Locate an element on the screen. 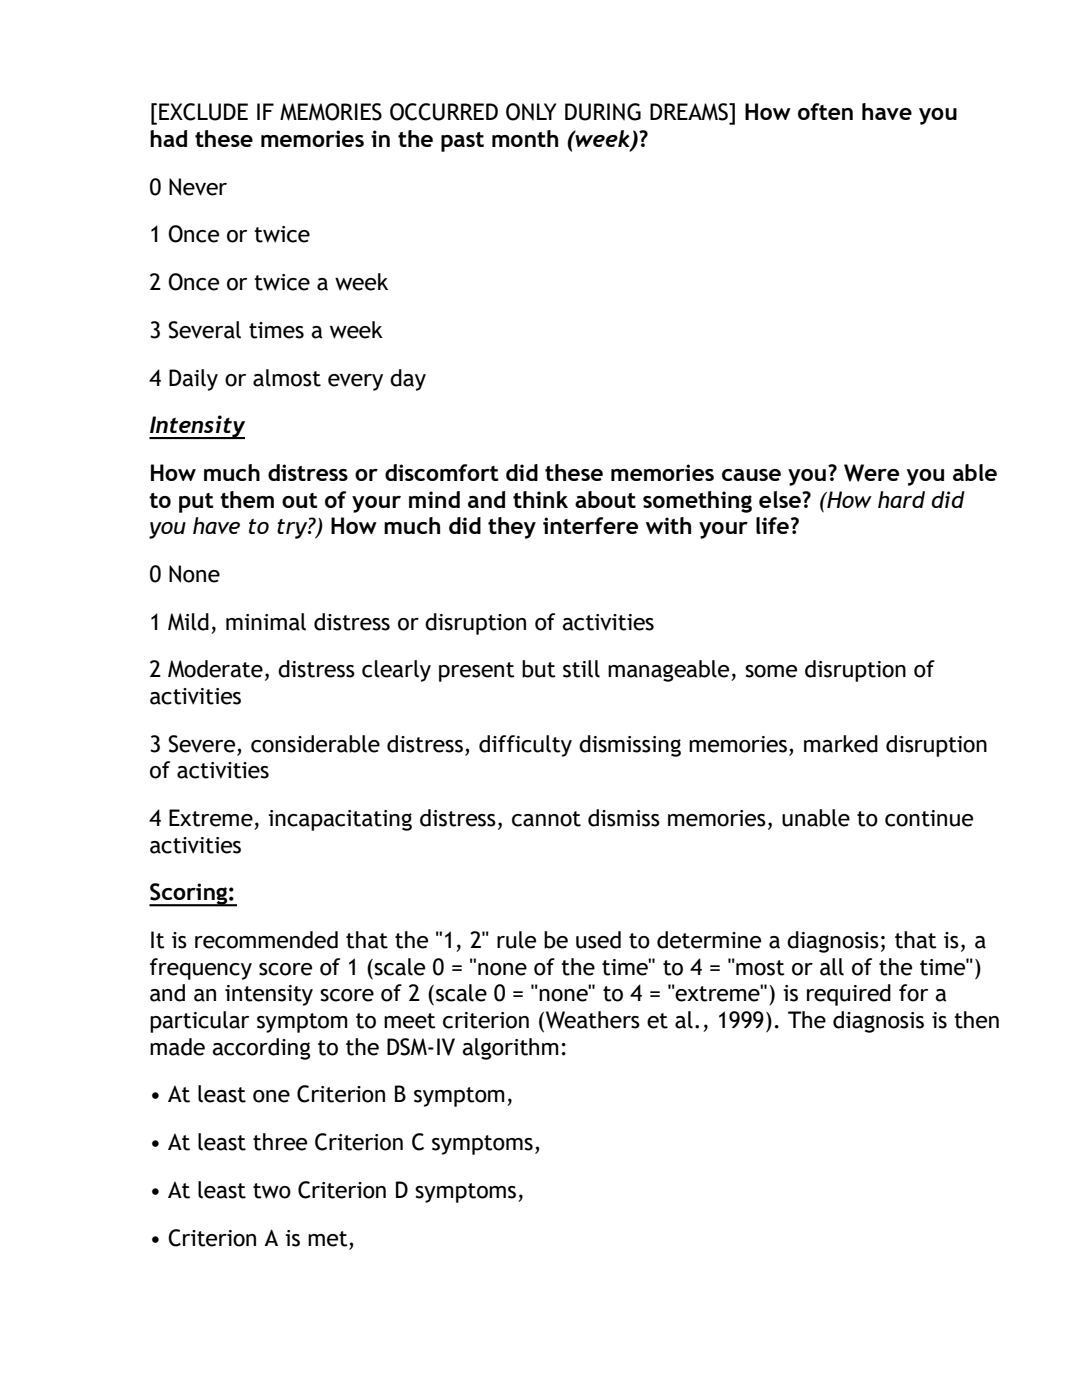 This screenshot has width=1077, height=1394. marked is located at coordinates (841, 744).
